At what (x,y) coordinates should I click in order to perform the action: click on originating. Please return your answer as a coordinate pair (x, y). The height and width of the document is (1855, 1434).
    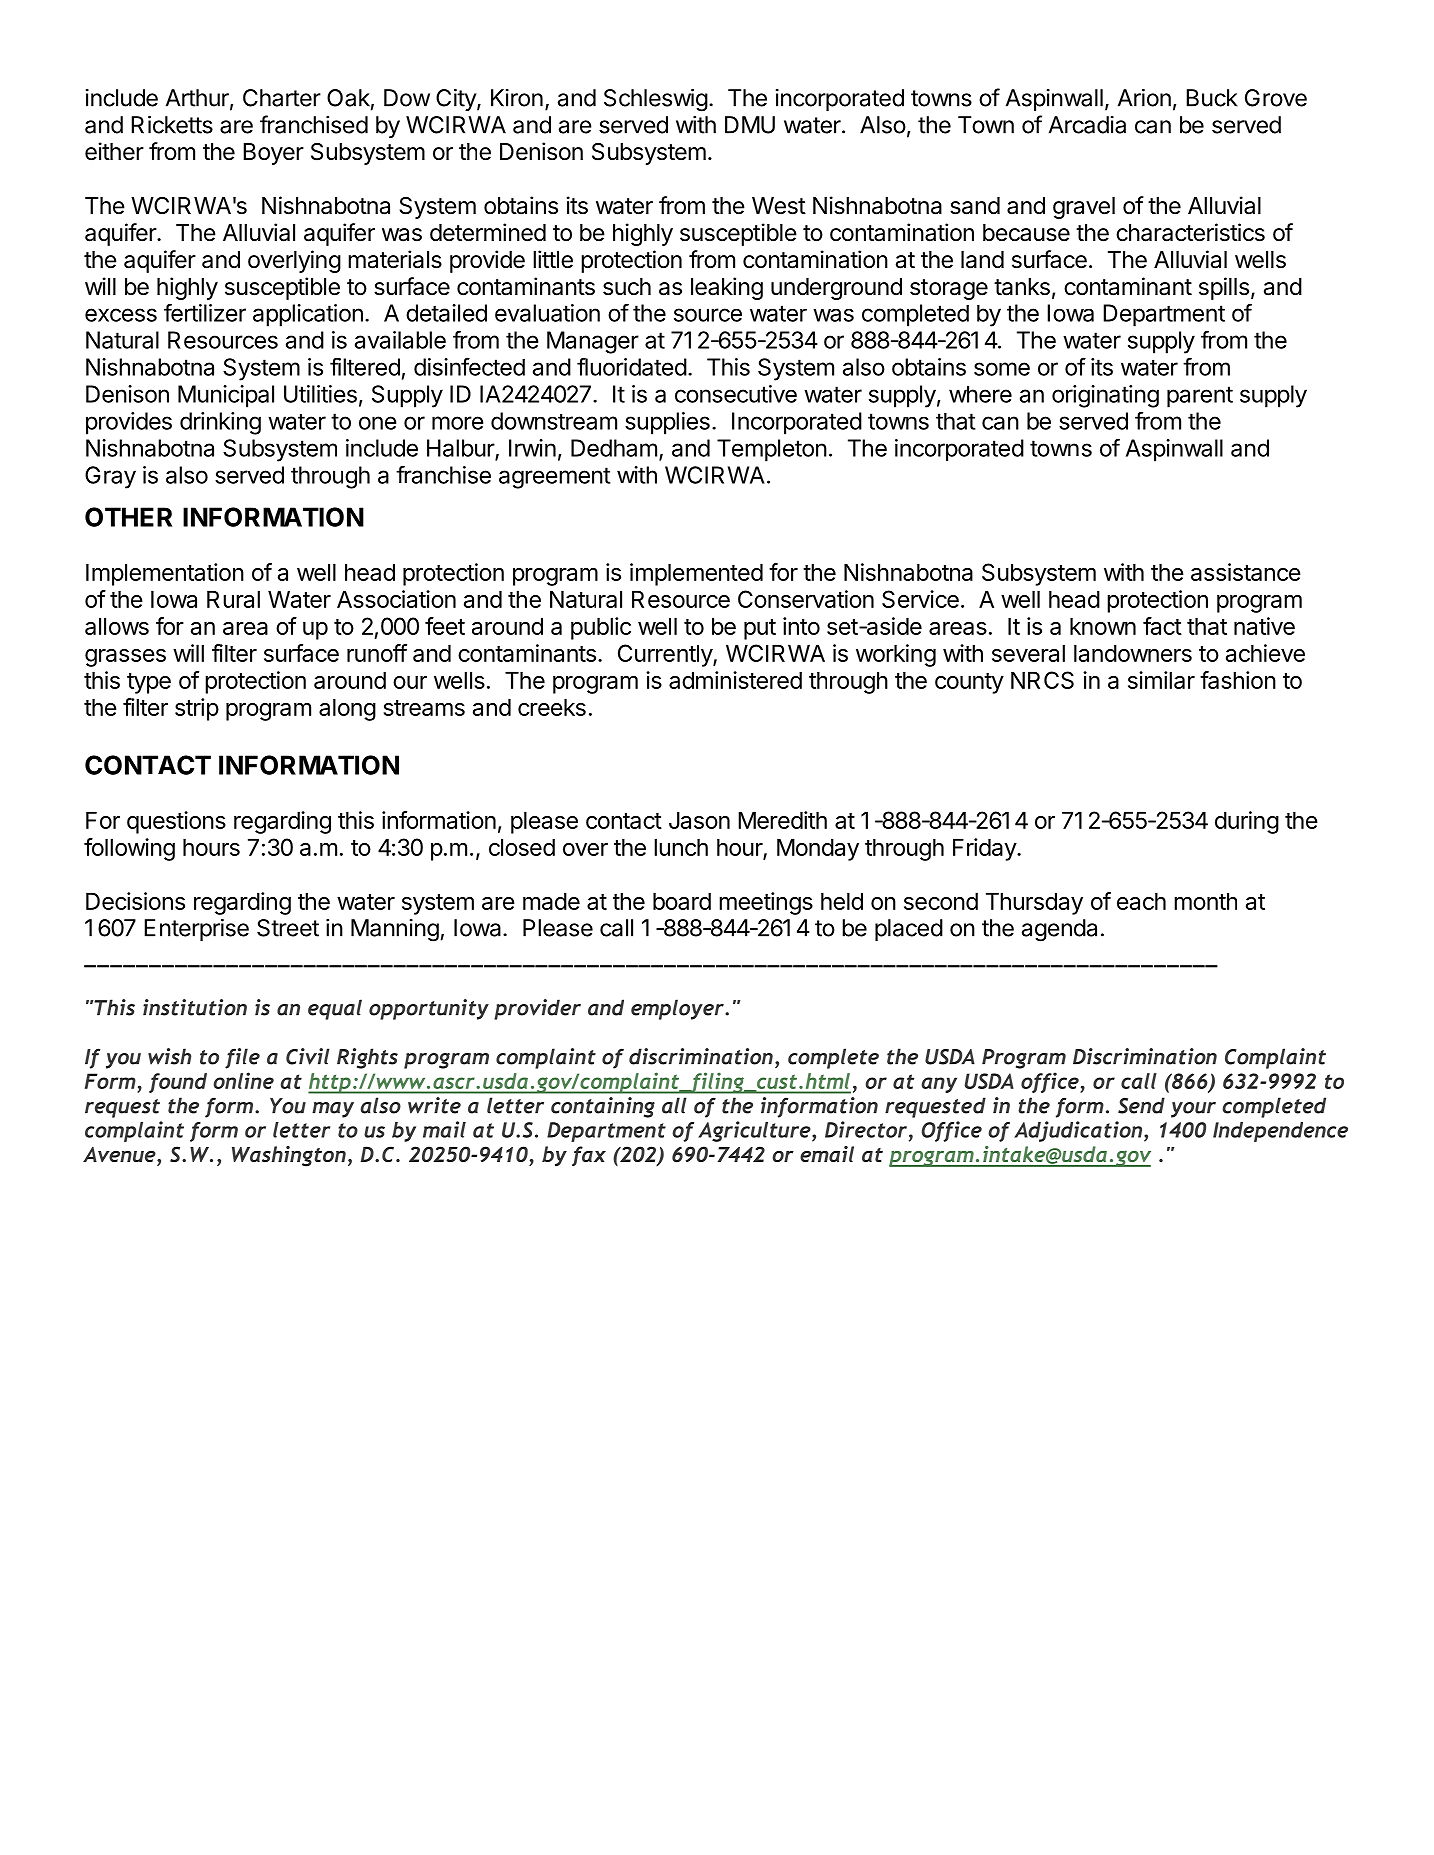
    Looking at the image, I should click on (1105, 396).
